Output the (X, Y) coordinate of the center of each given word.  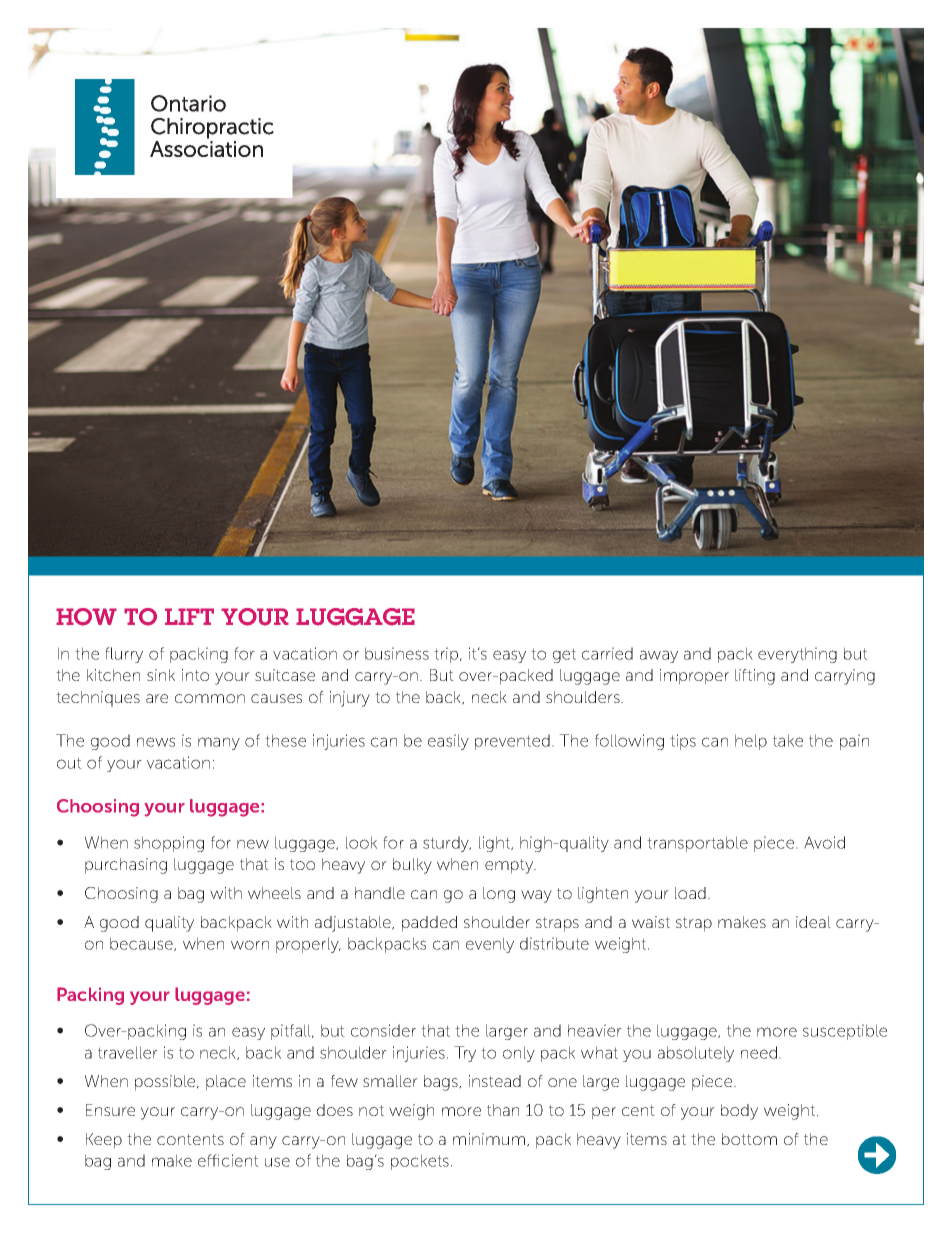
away (659, 656)
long (499, 895)
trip (447, 655)
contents (190, 1139)
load (690, 893)
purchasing (126, 866)
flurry (124, 655)
